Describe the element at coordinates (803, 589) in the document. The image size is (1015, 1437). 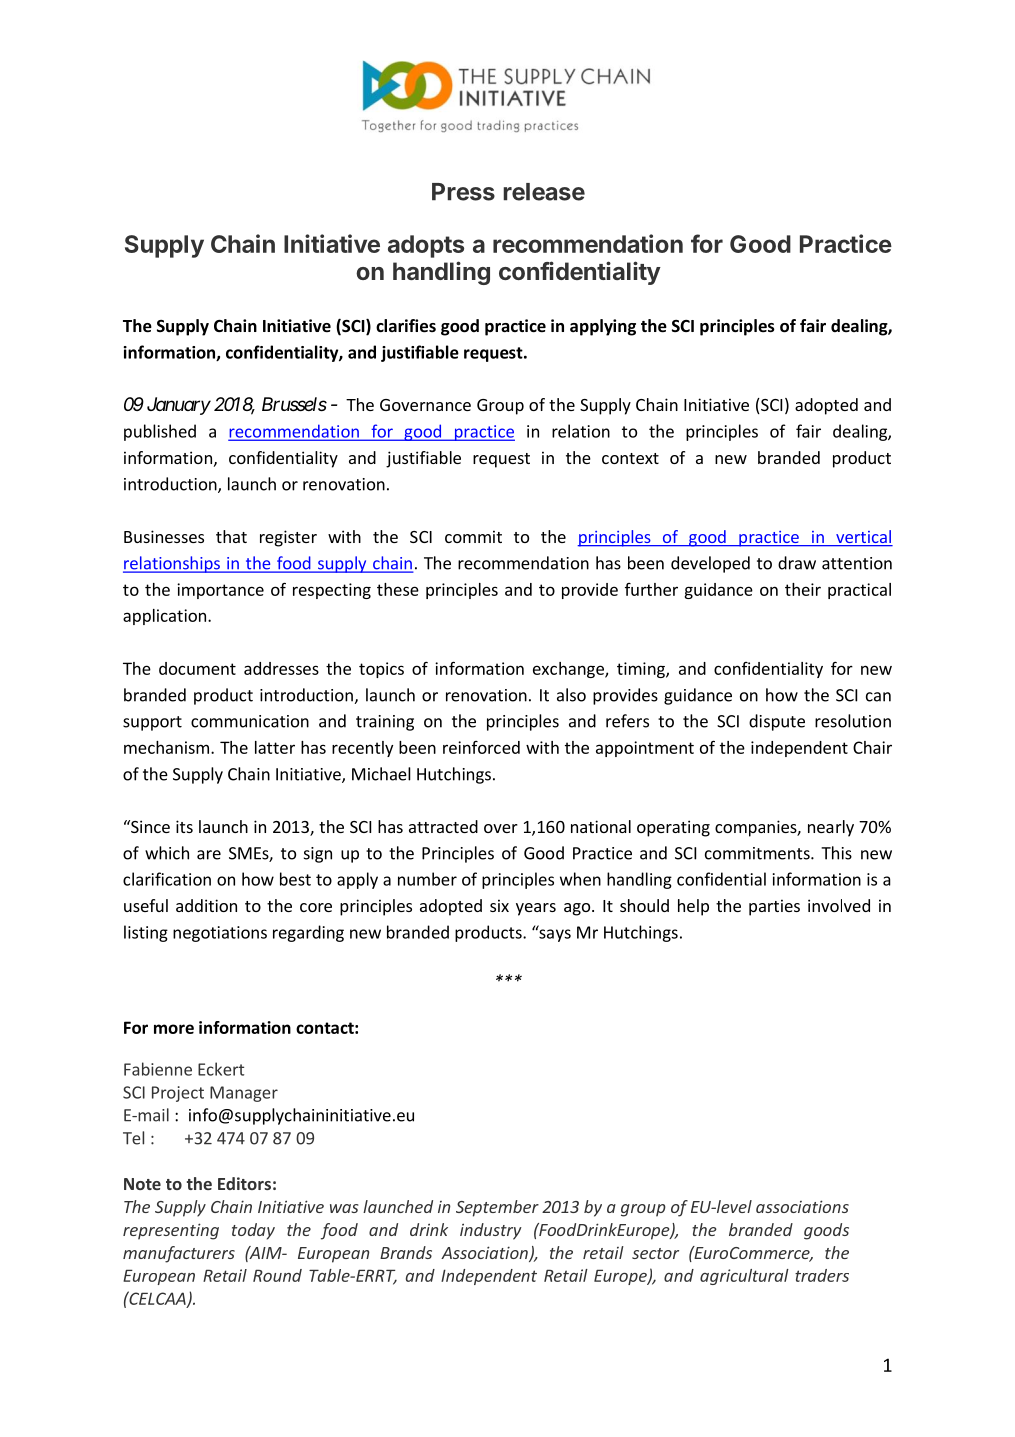
I see `their` at that location.
